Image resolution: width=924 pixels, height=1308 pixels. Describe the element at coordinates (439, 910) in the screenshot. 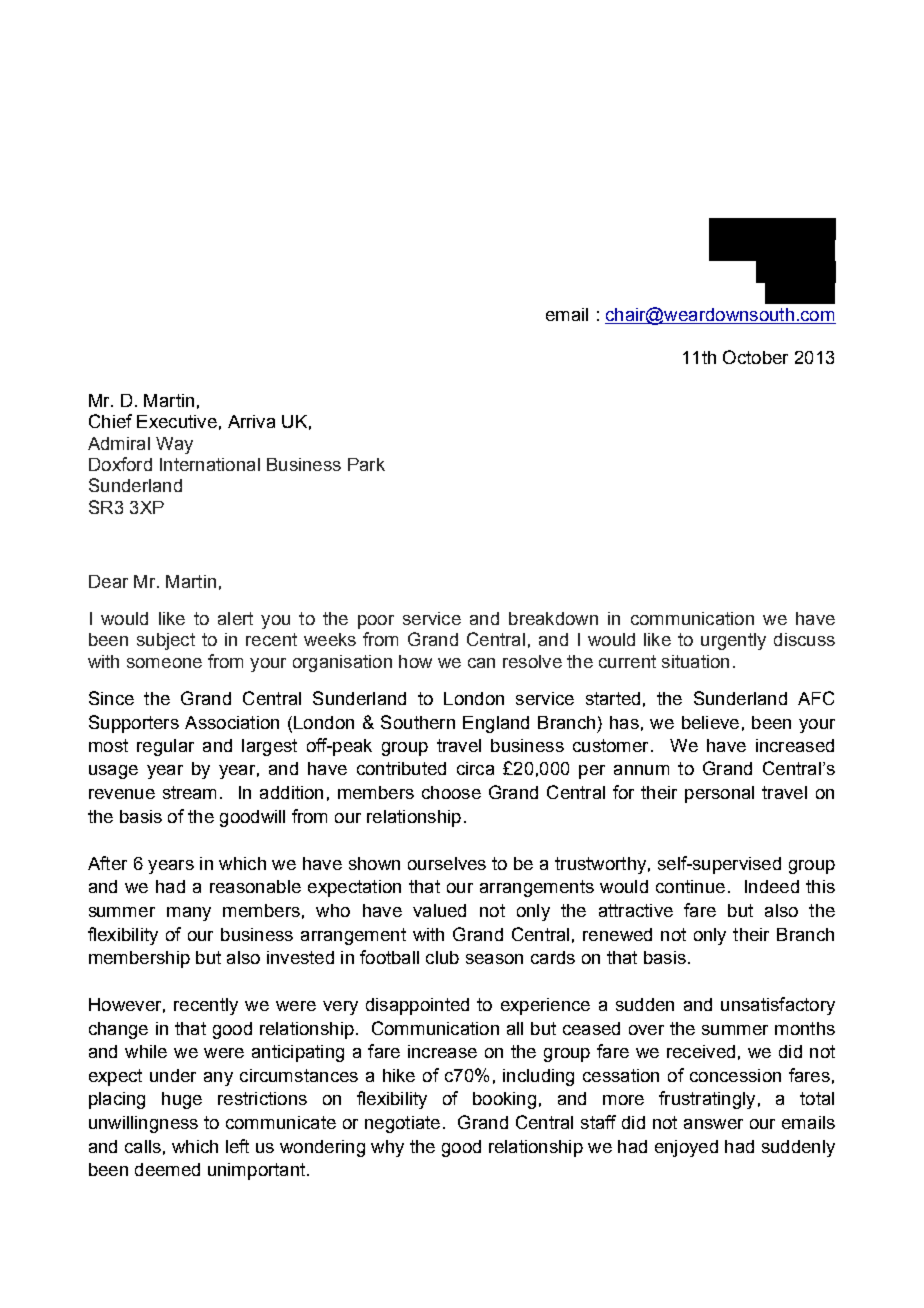

I see `valued` at that location.
